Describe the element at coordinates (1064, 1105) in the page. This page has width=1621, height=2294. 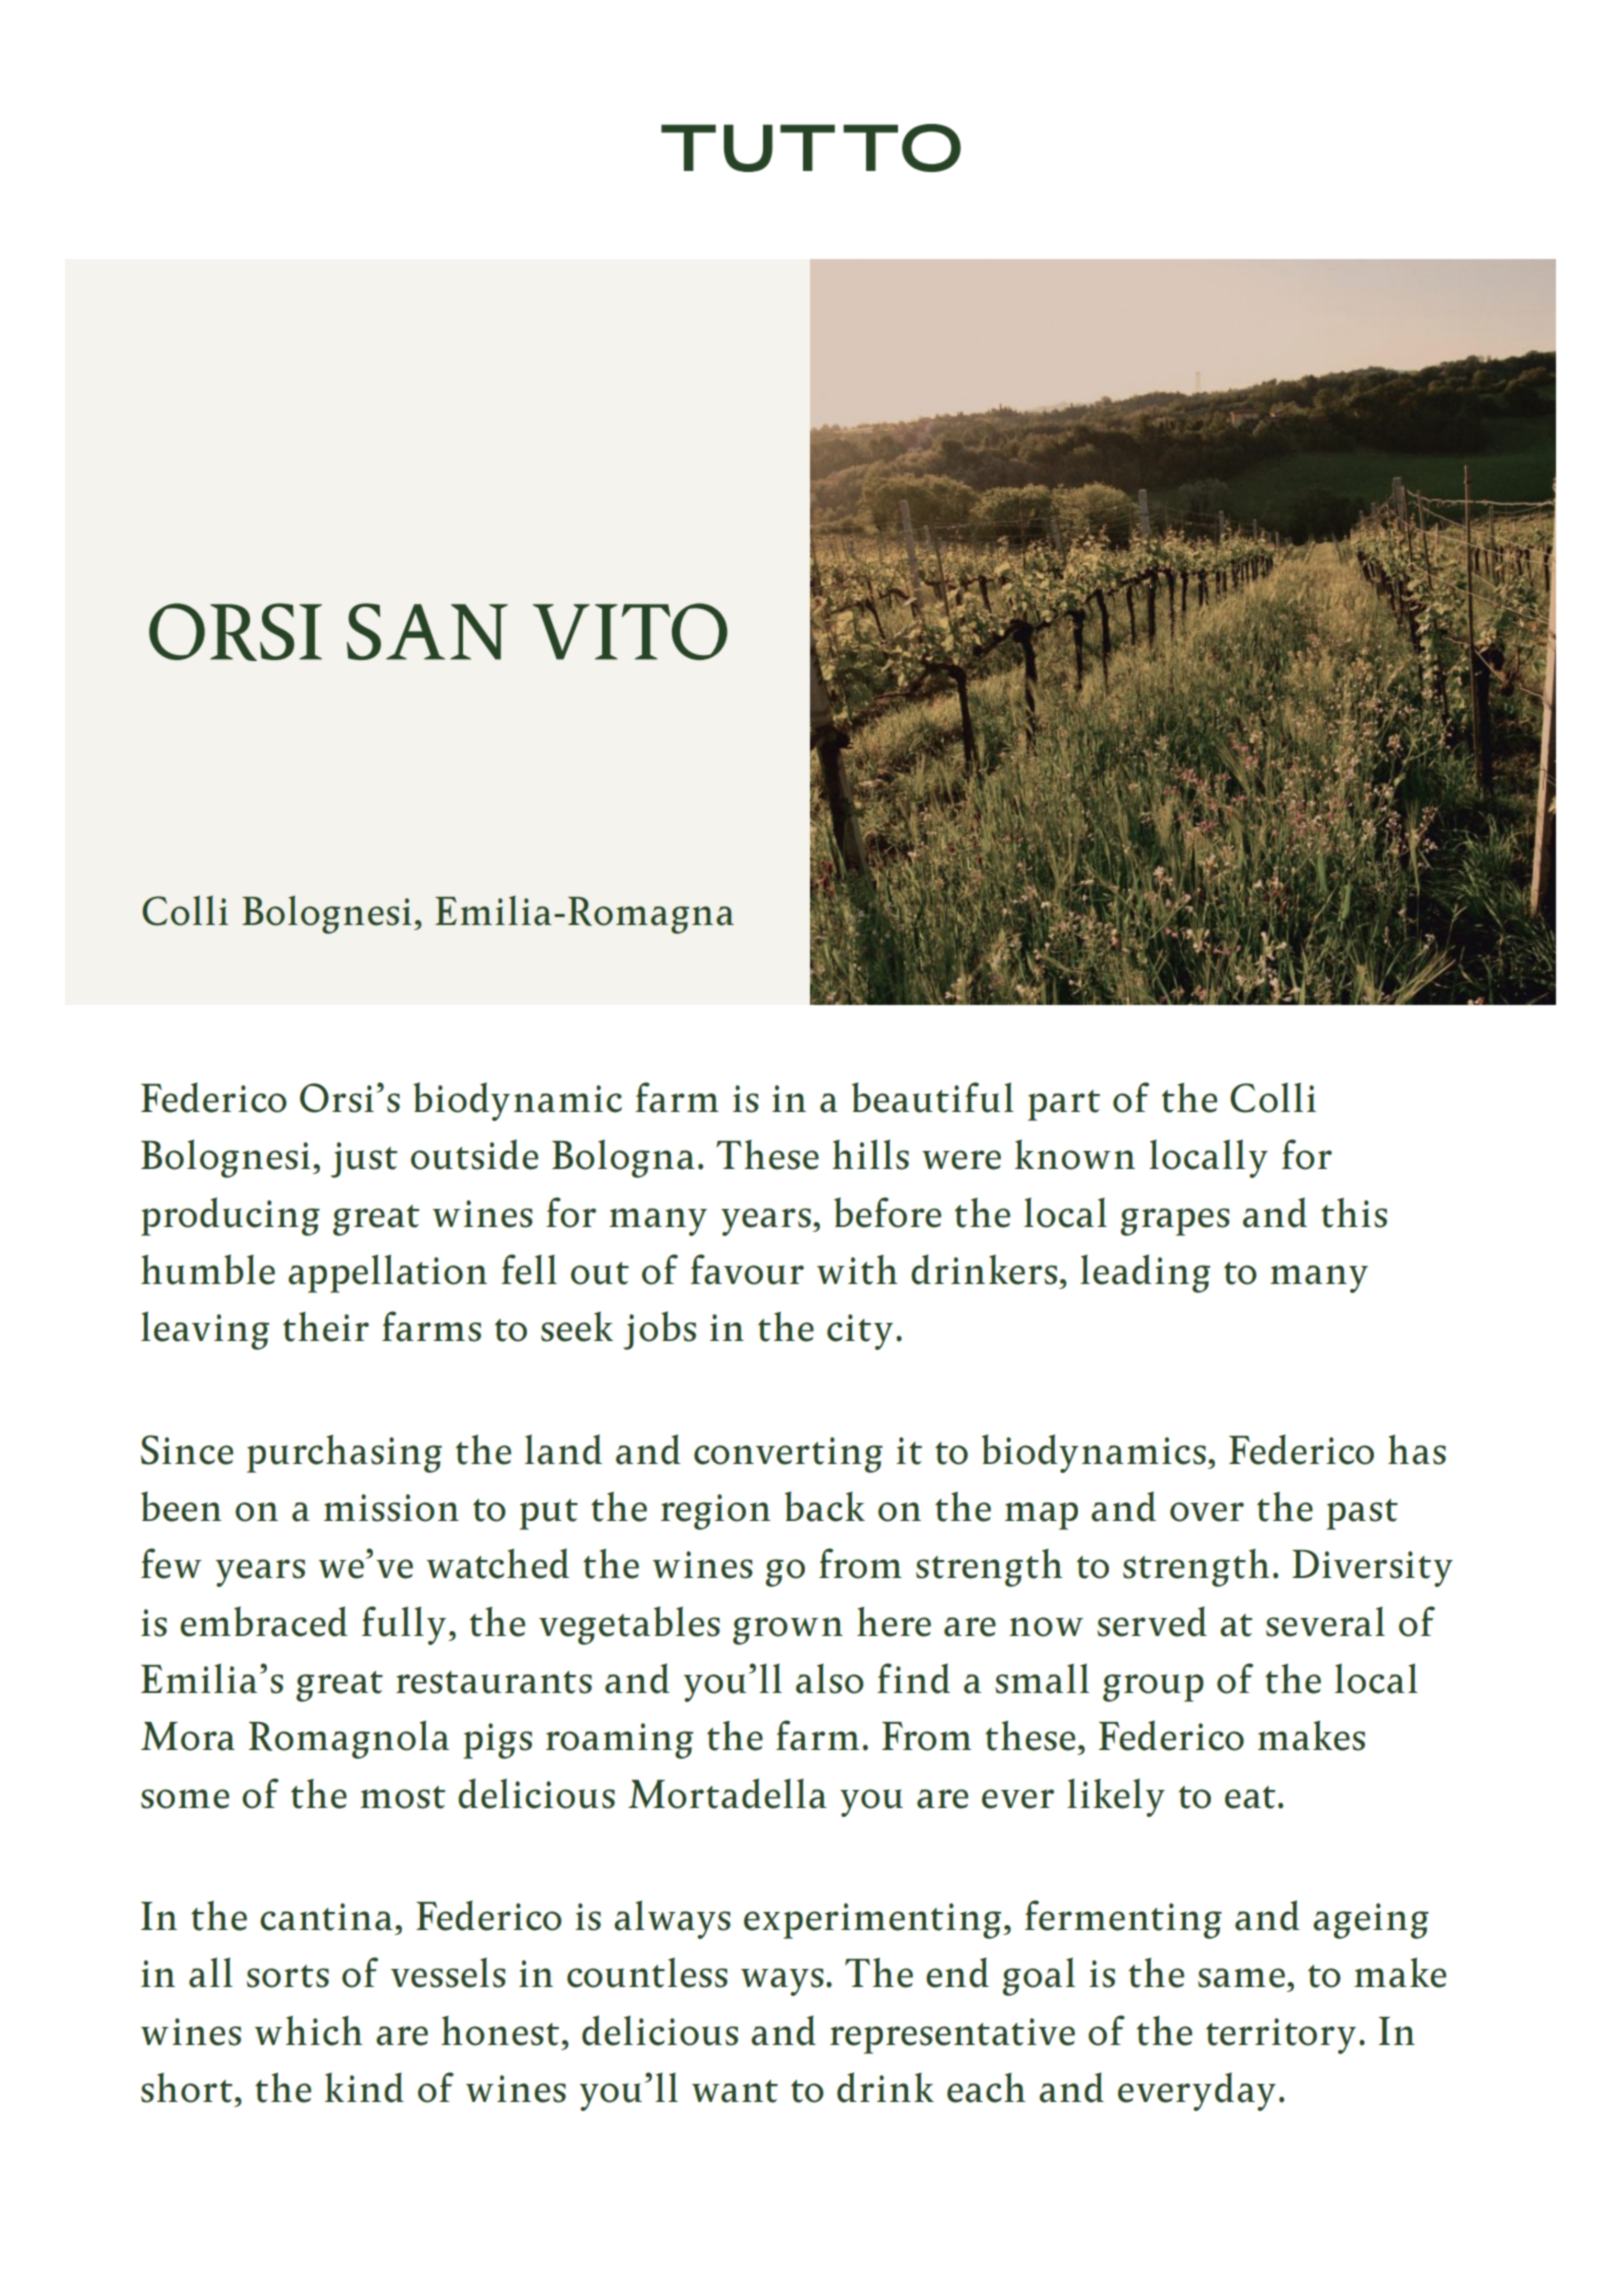
I see `part` at that location.
